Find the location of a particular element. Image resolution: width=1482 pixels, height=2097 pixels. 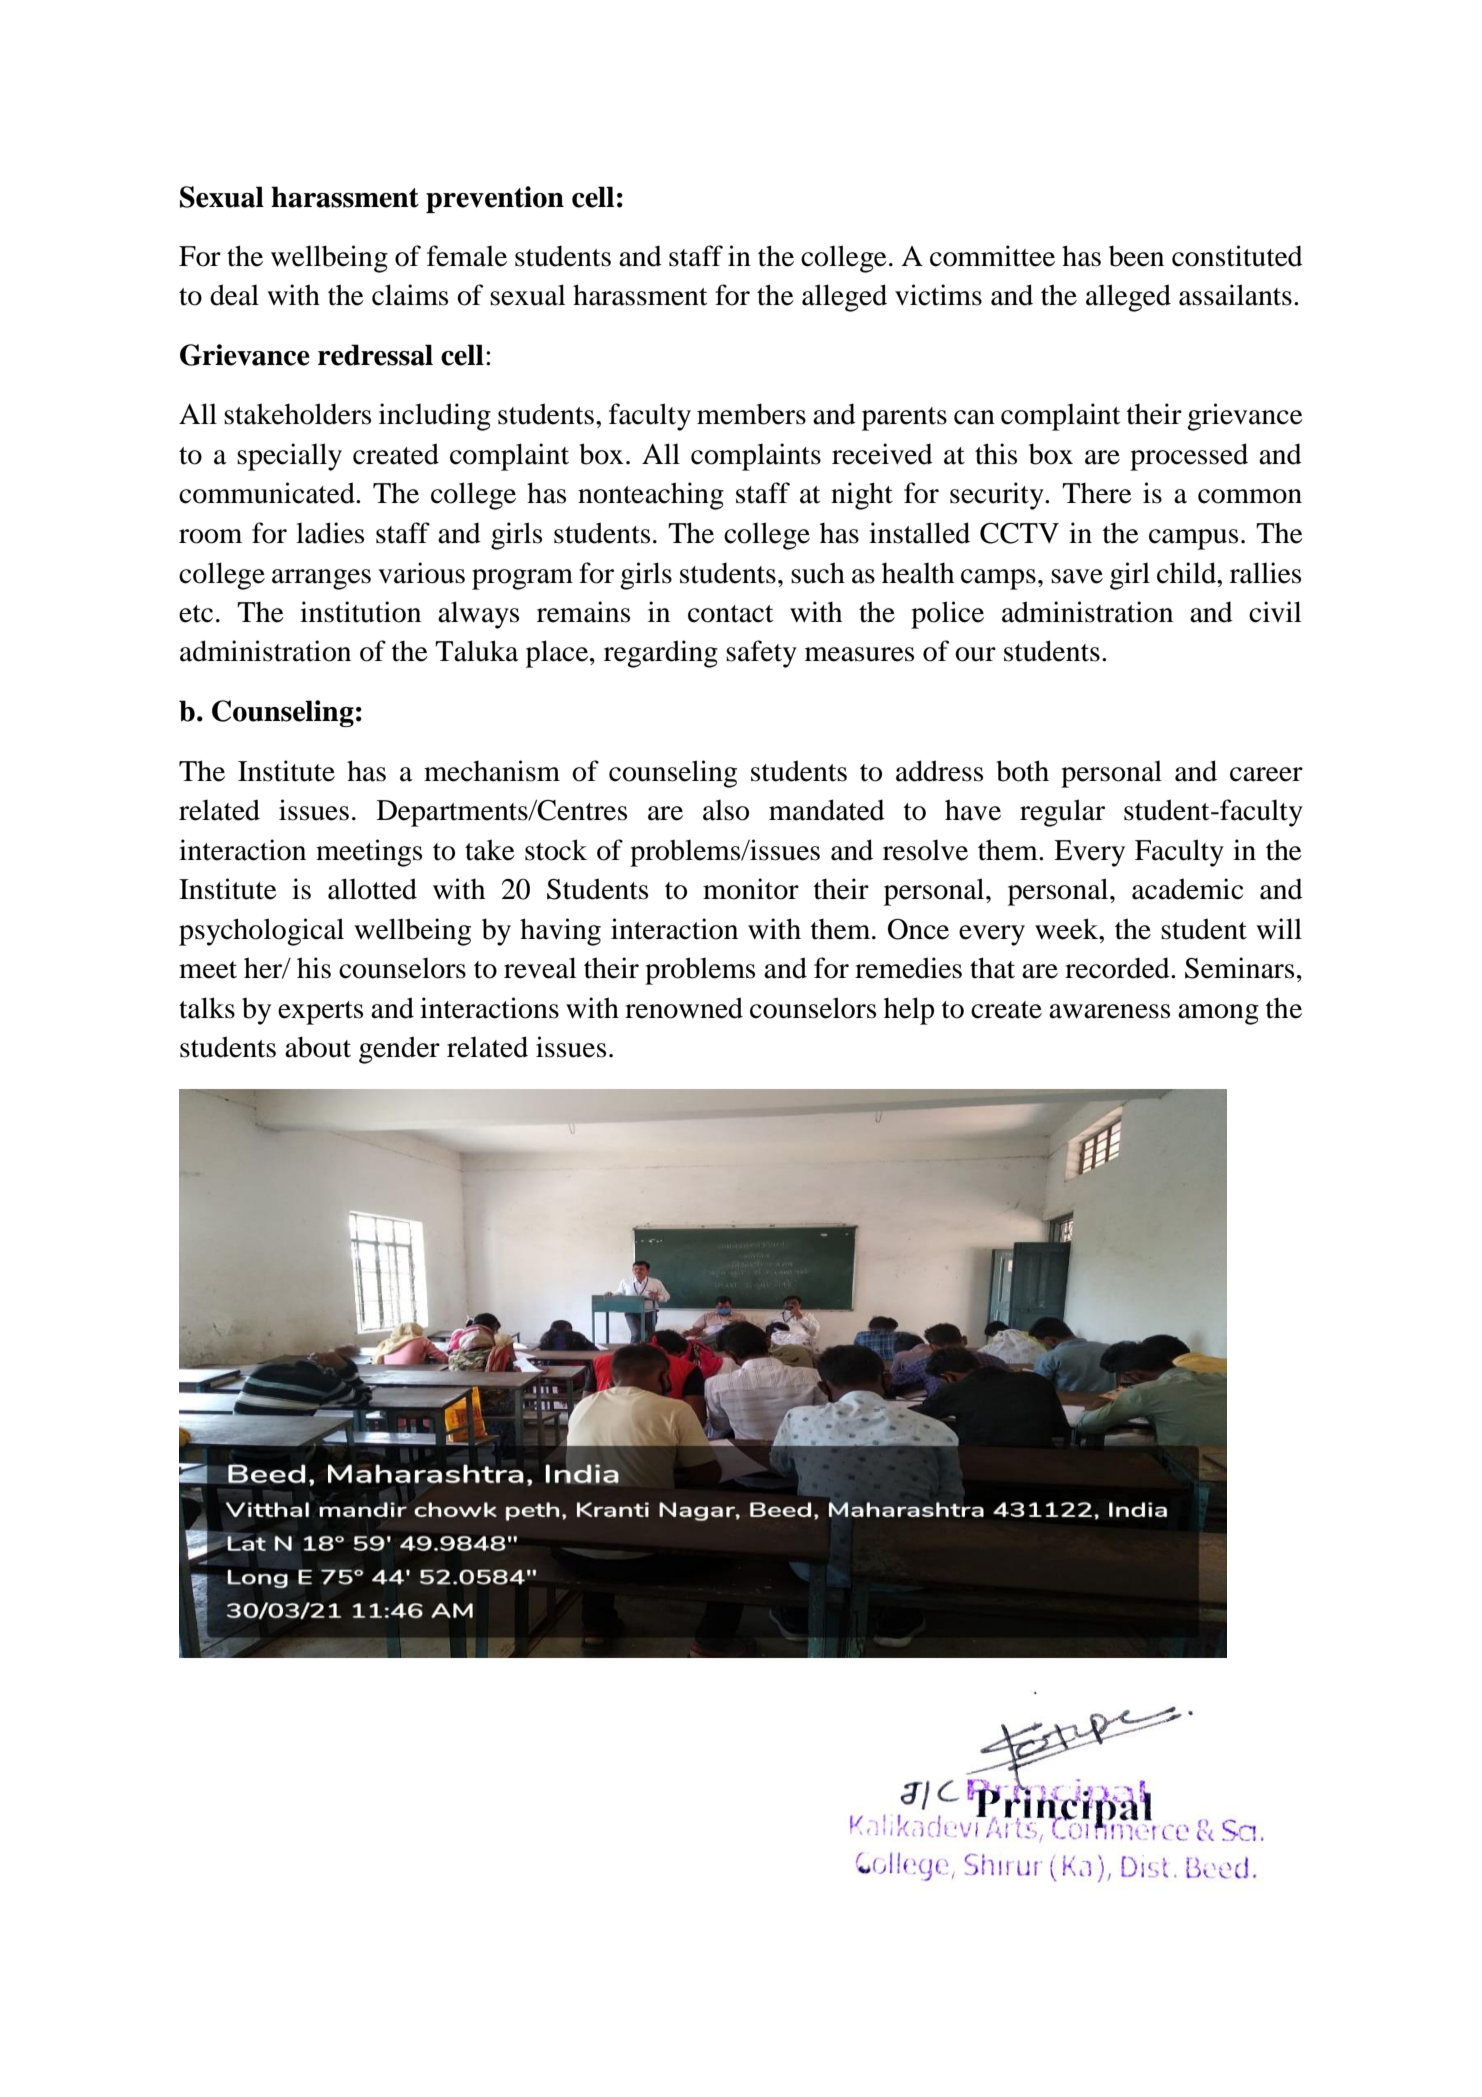

contact is located at coordinates (730, 614).
